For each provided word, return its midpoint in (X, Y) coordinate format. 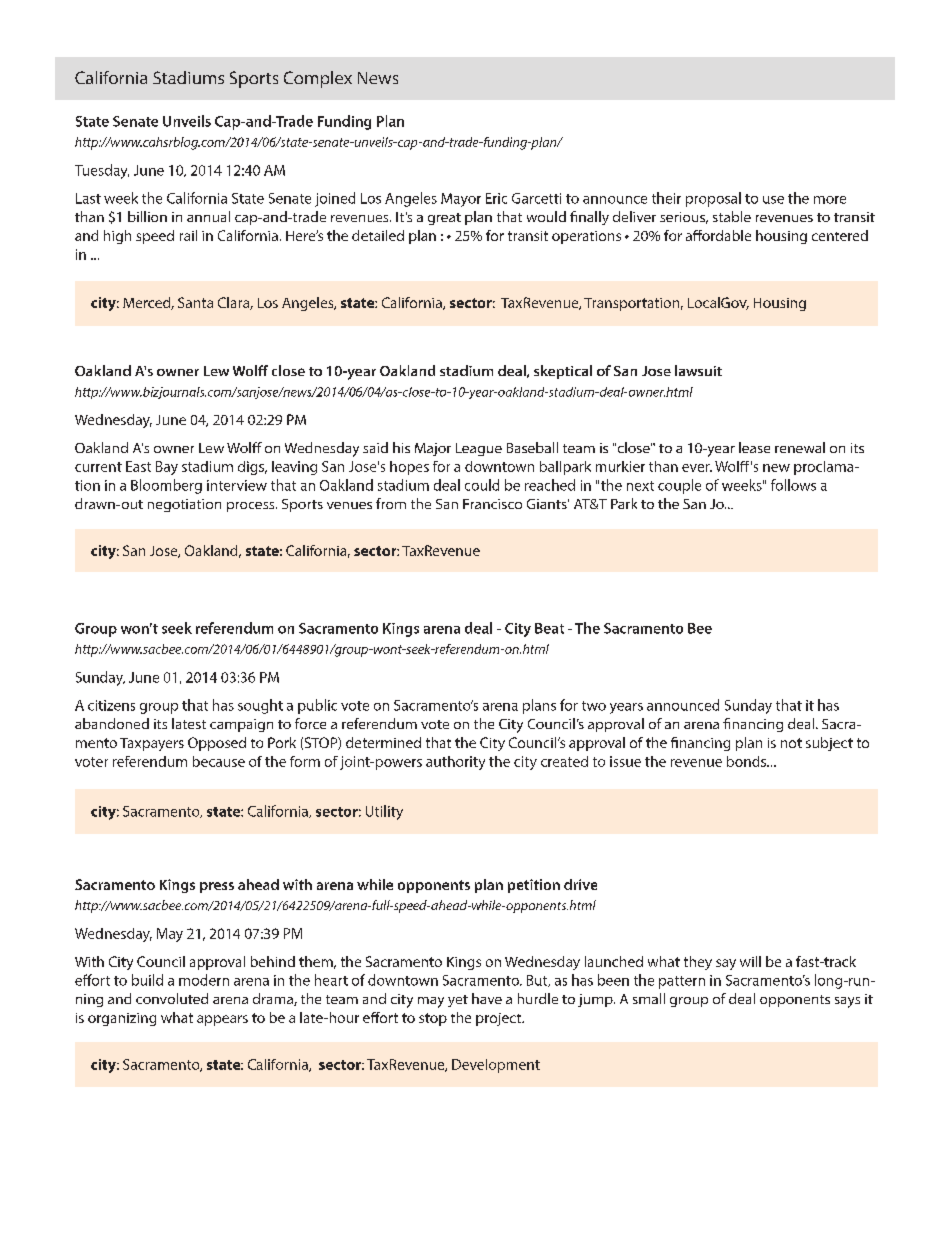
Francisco (492, 504)
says (847, 1002)
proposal (713, 199)
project (500, 1019)
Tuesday (102, 171)
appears (222, 1020)
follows (793, 485)
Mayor (461, 200)
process (252, 507)
